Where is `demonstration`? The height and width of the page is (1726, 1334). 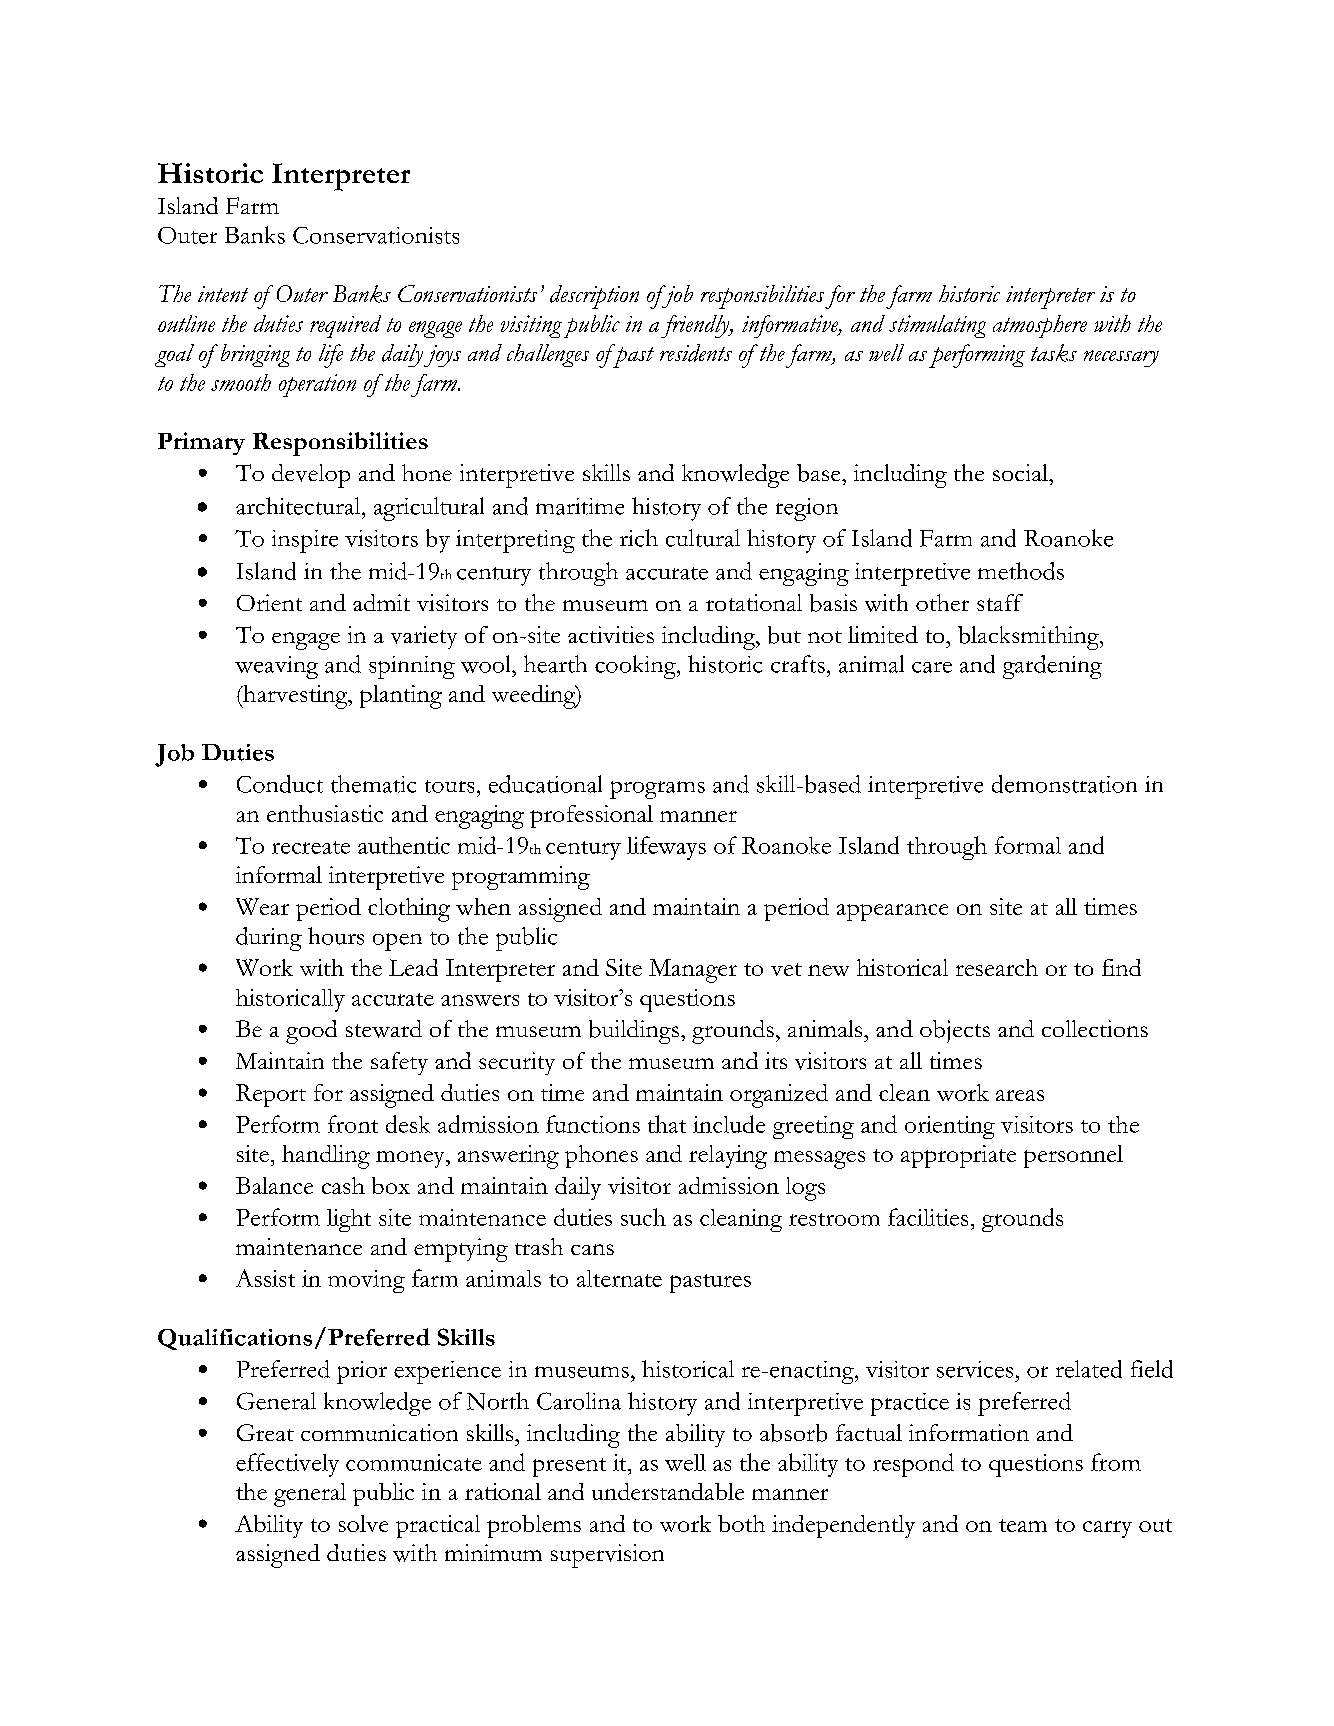
demonstration is located at coordinates (1064, 784).
